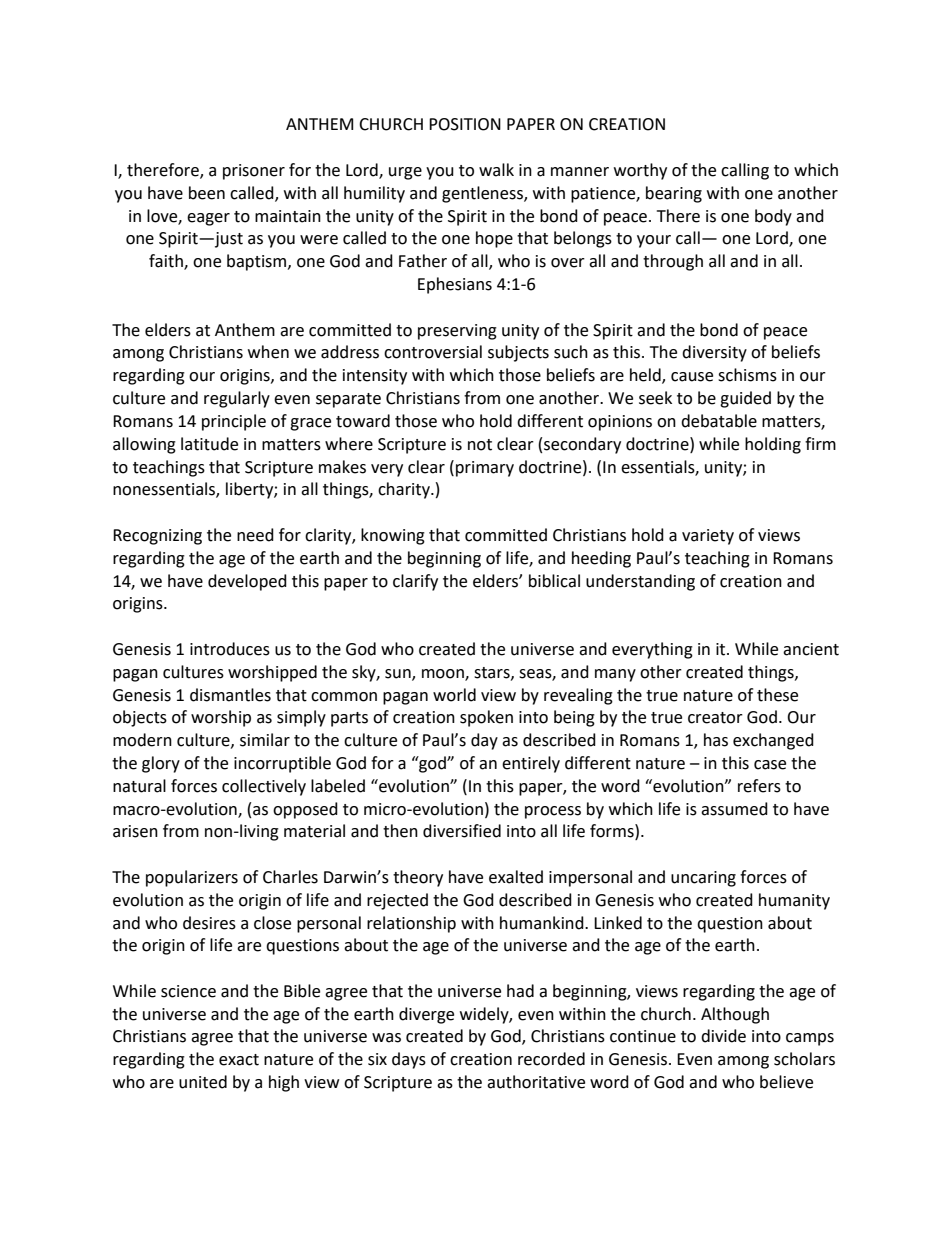  Describe the element at coordinates (239, 1060) in the document. I see `exact` at that location.
